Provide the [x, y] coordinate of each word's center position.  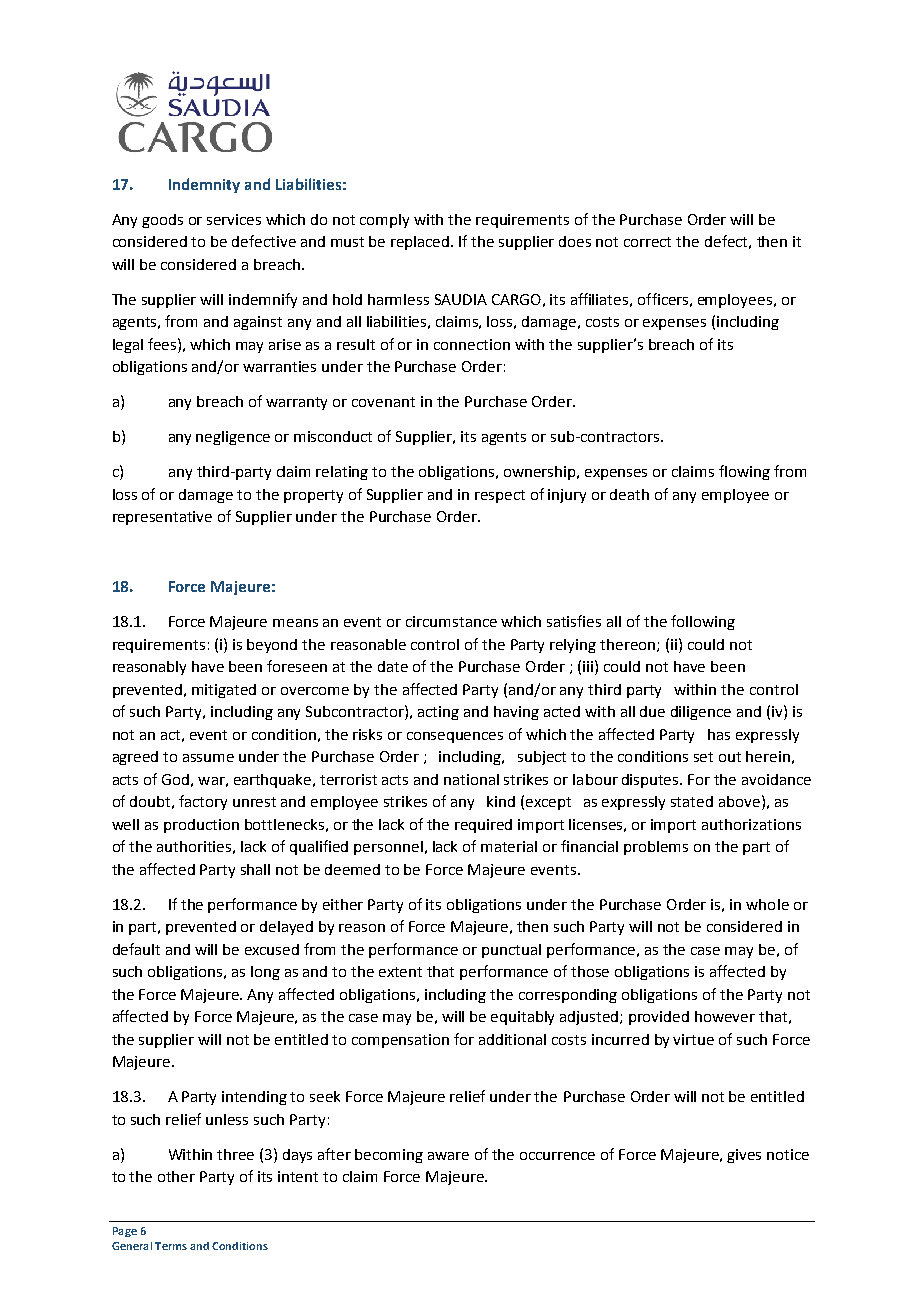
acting [438, 713]
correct [647, 242]
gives [744, 1156]
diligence [701, 713]
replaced [421, 243]
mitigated [224, 691]
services [234, 219]
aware [448, 1156]
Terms [171, 1246]
